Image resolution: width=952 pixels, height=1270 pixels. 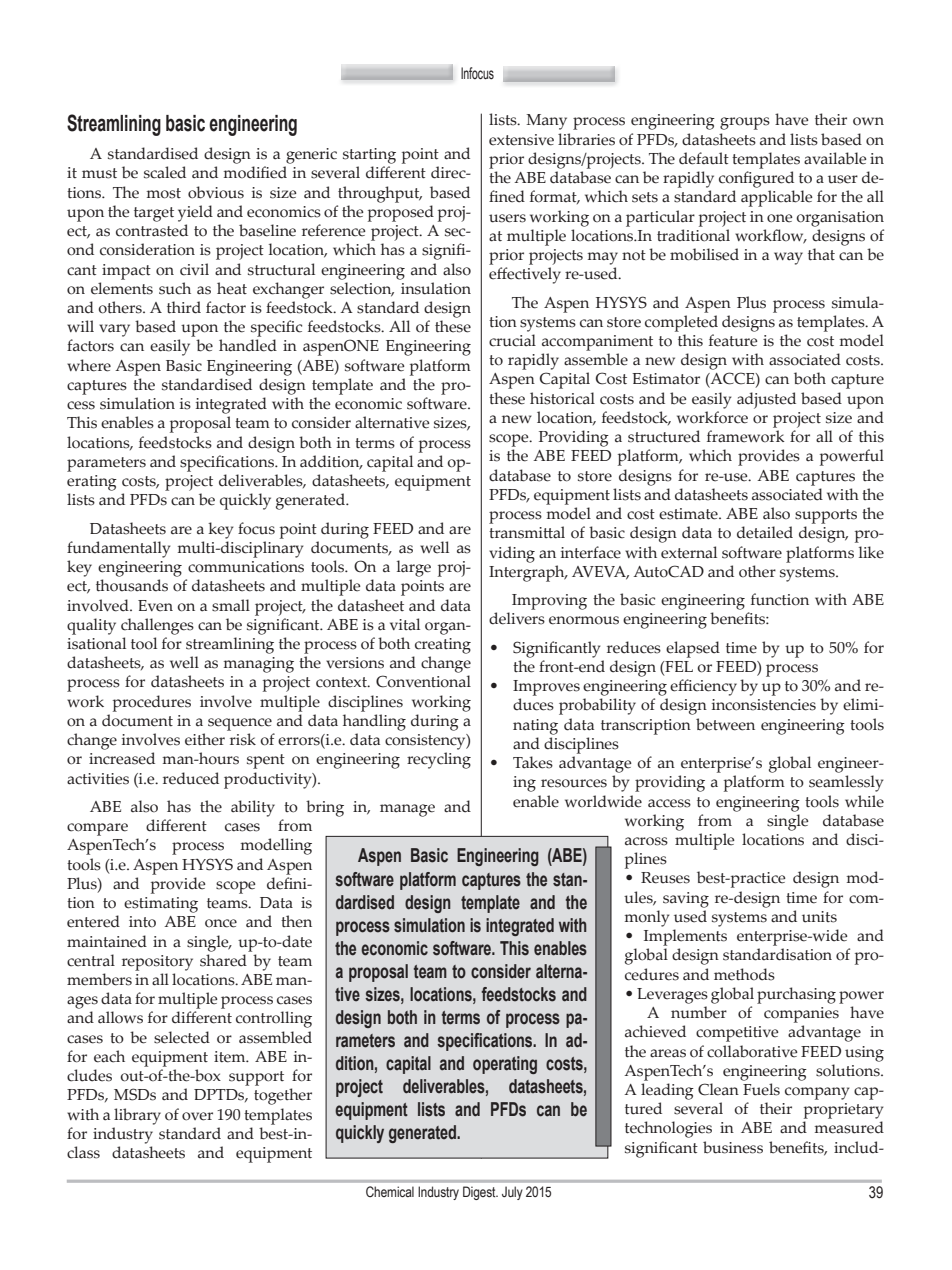 What do you see at coordinates (764, 705) in the screenshot?
I see `inconsistencies` at bounding box center [764, 705].
